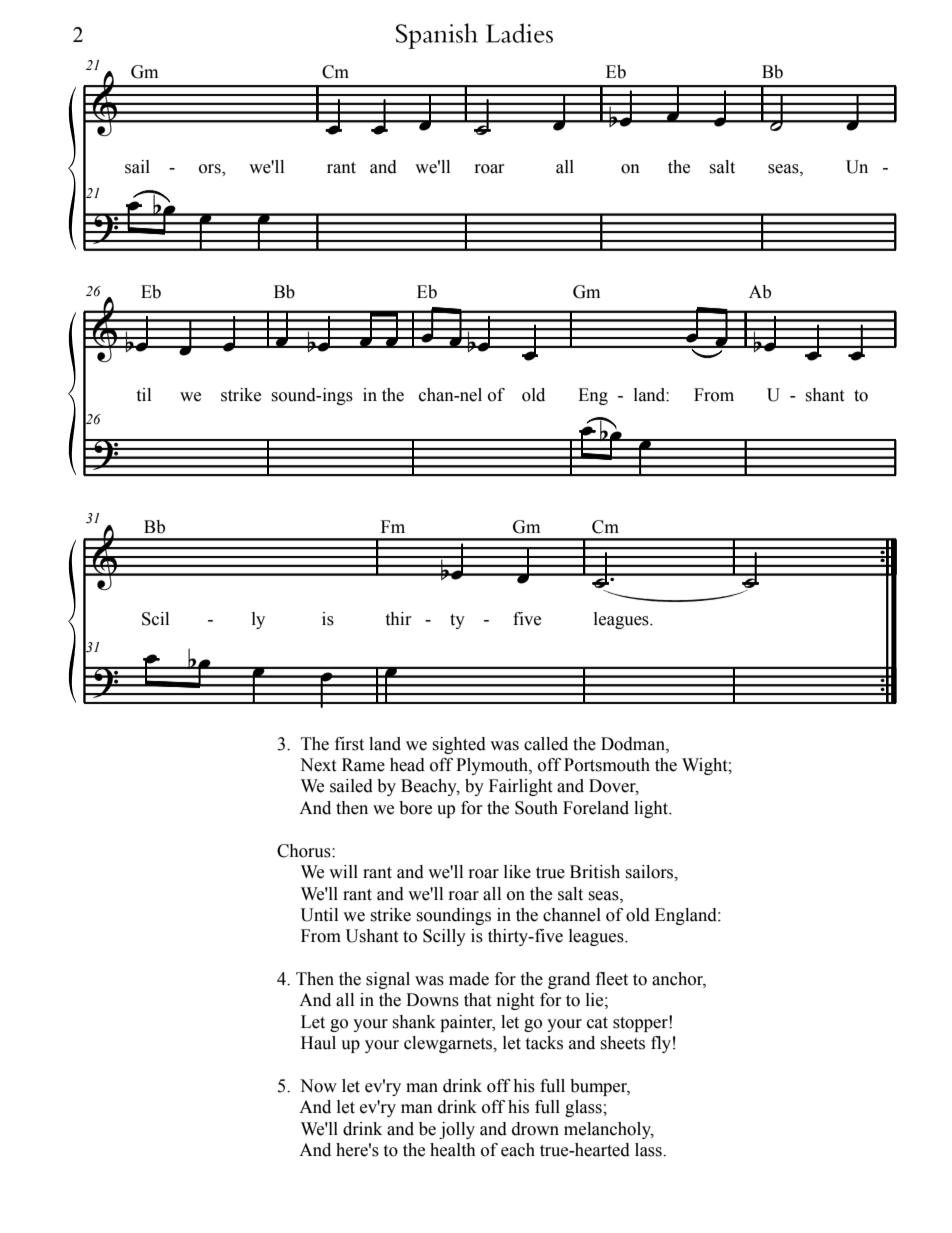 This screenshot has width=952, height=1233. What do you see at coordinates (437, 36) in the screenshot?
I see `Spanish` at bounding box center [437, 36].
